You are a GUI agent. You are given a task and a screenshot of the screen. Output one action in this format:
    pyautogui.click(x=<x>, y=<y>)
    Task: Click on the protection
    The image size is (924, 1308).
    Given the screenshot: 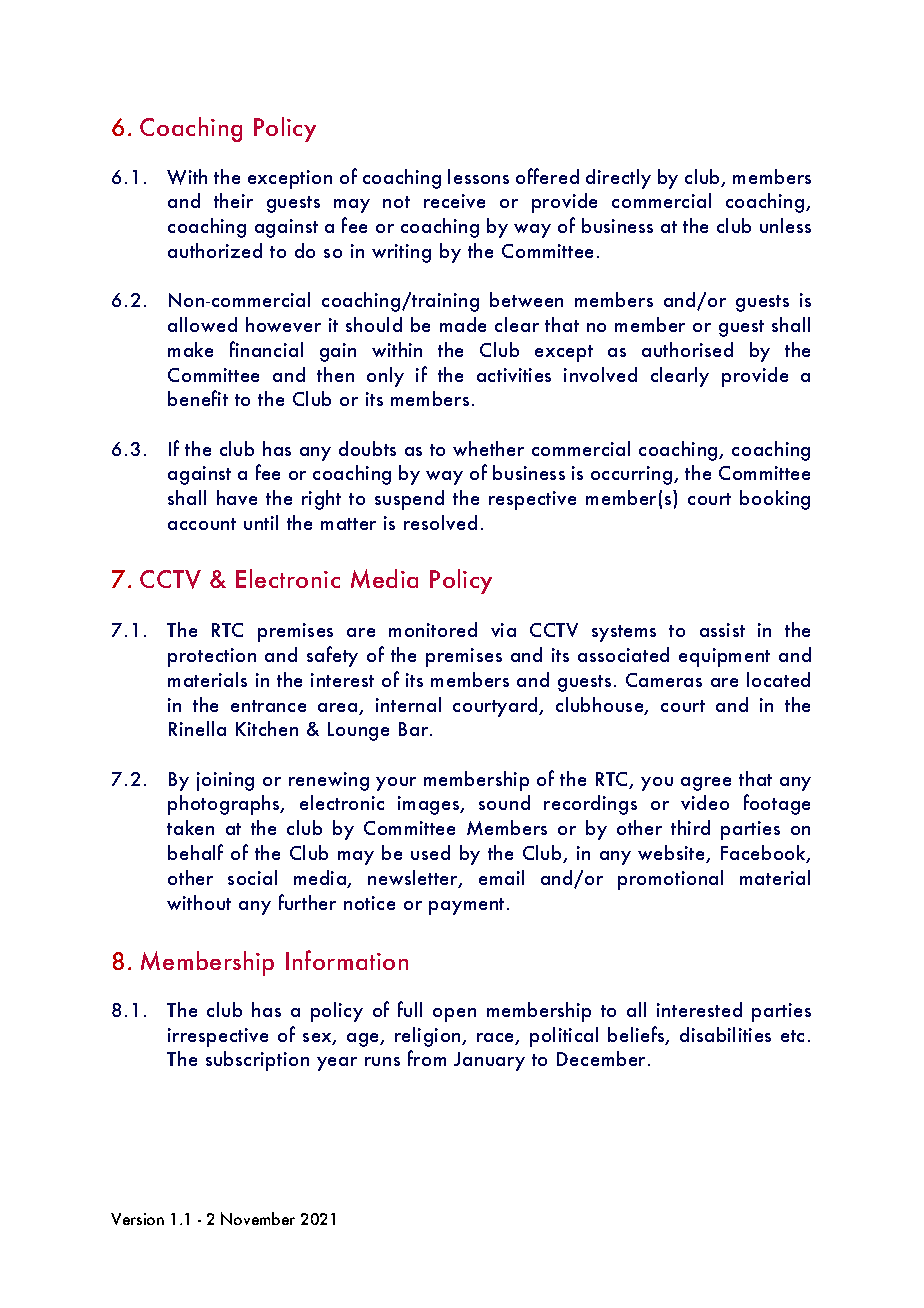 What is the action you would take?
    pyautogui.click(x=212, y=657)
